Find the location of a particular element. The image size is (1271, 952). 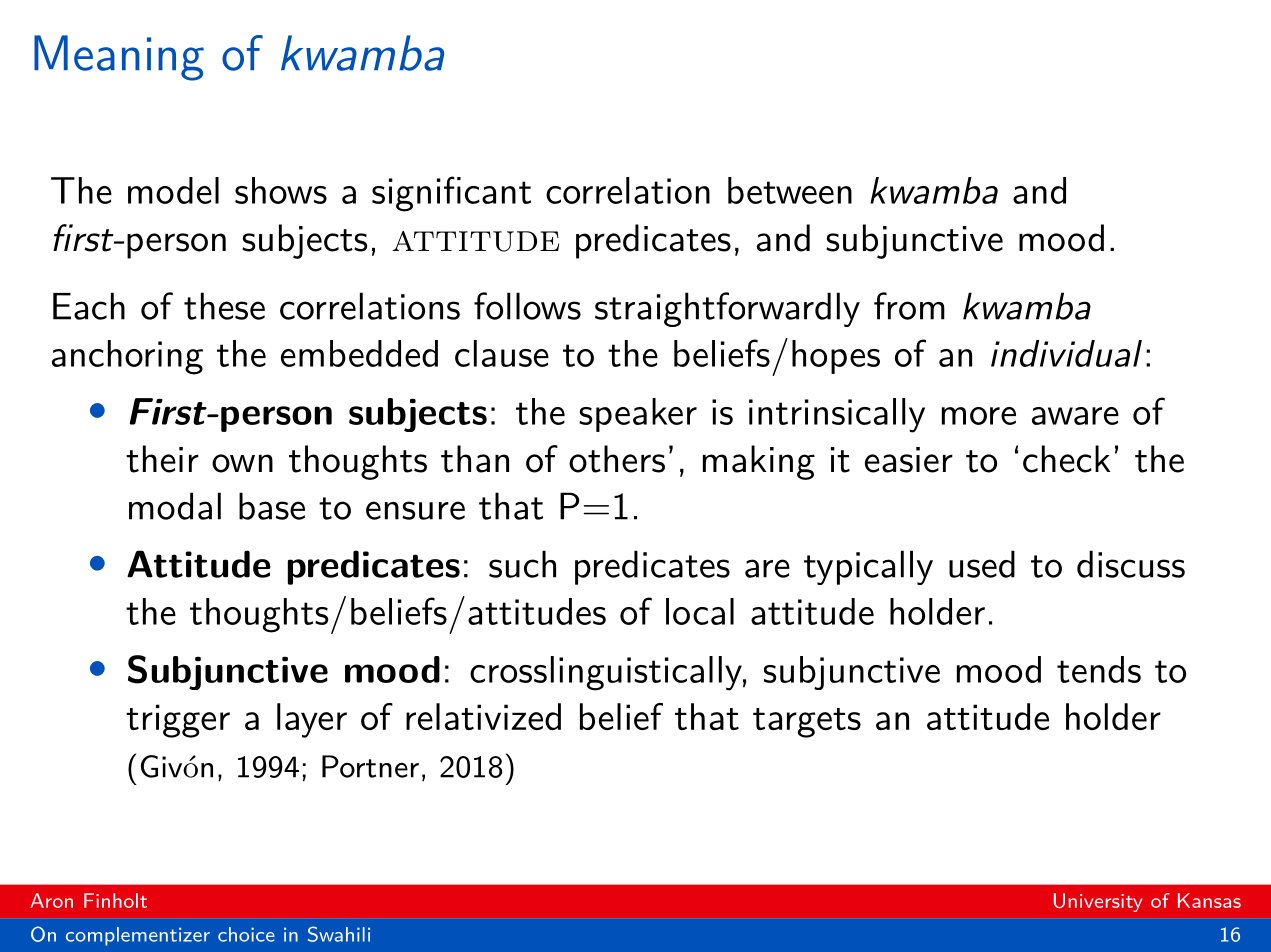

check is located at coordinates (1066, 459).
